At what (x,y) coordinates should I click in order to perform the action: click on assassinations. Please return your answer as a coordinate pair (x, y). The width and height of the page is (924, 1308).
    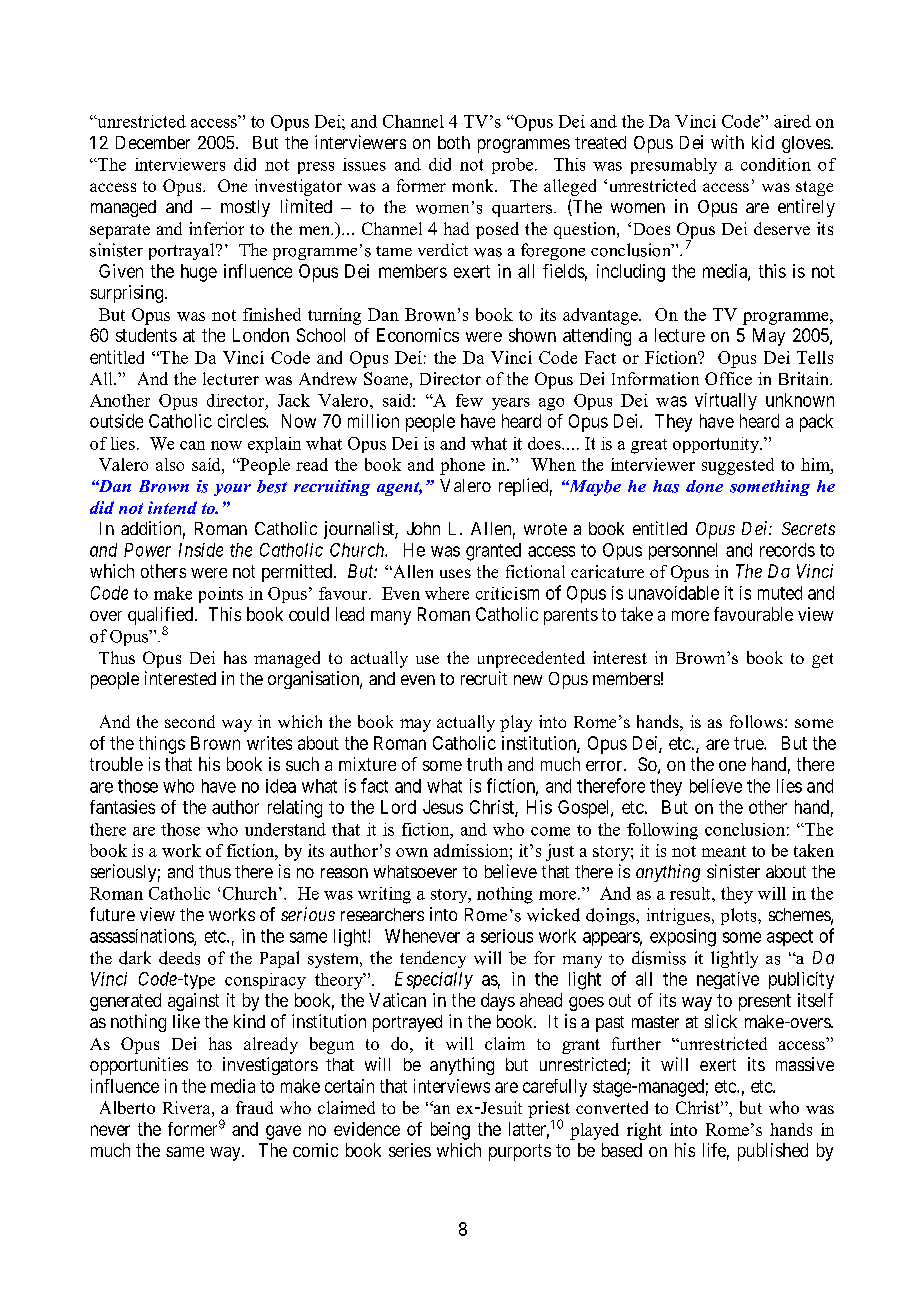
    Looking at the image, I should click on (142, 937).
